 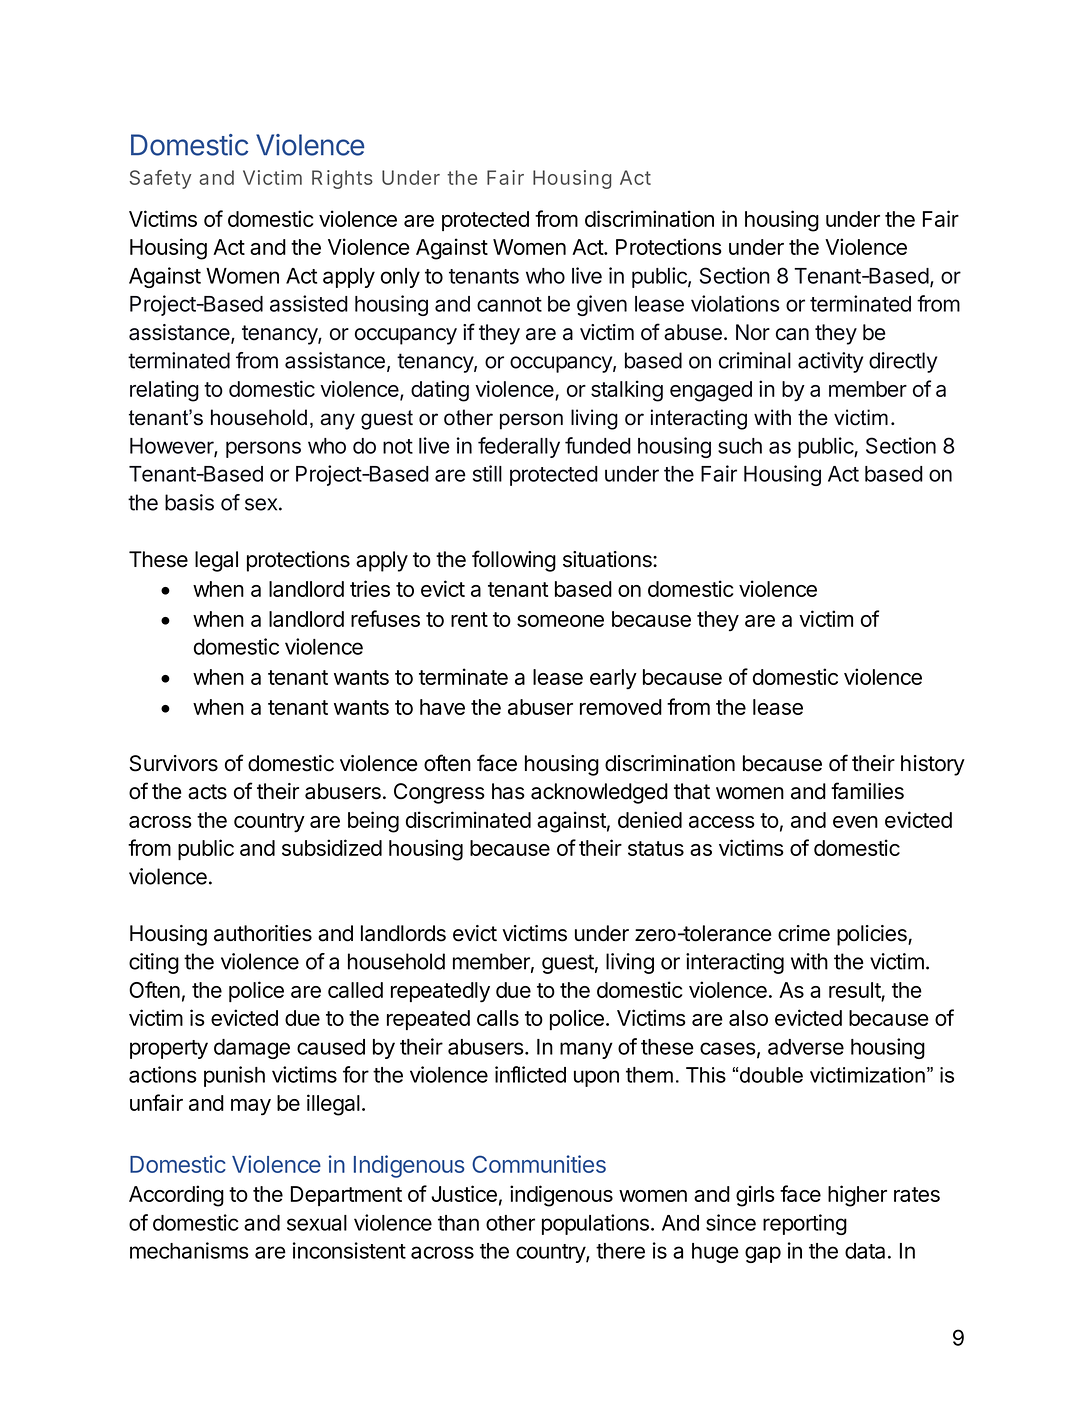 What do you see at coordinates (867, 791) in the page?
I see `families` at bounding box center [867, 791].
